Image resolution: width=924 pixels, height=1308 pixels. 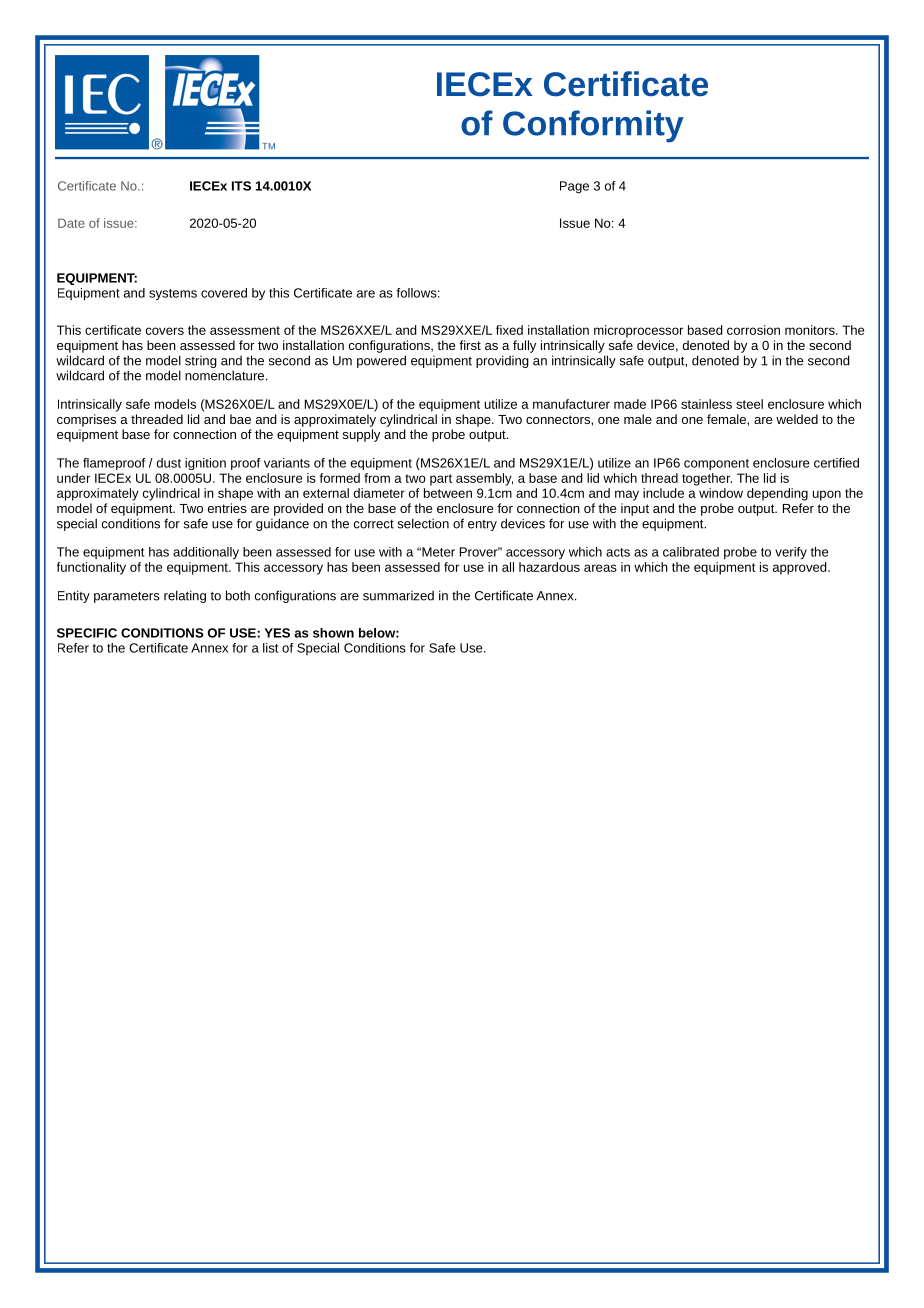 I want to click on Conformity, so click(x=593, y=126).
